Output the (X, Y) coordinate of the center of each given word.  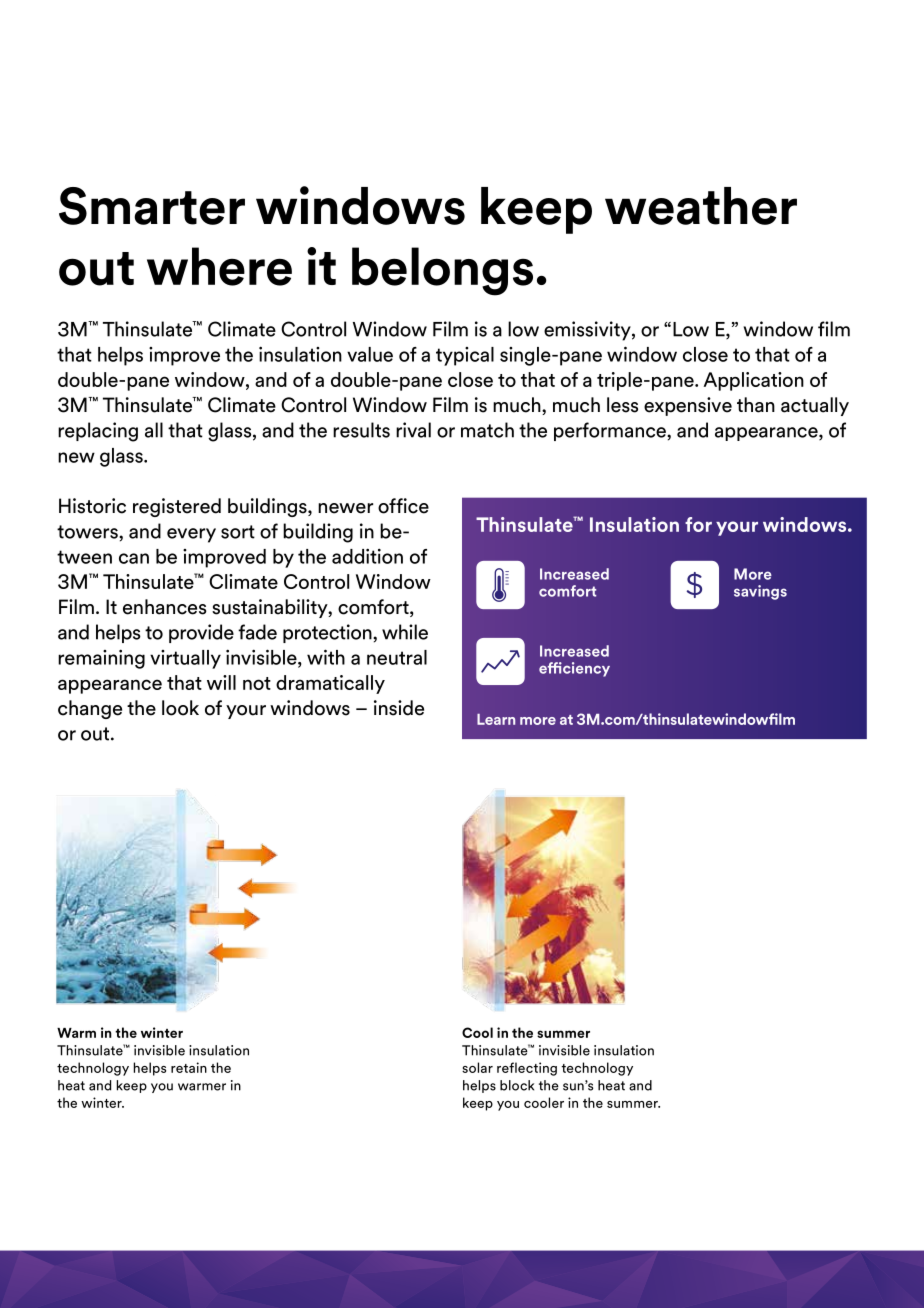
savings (760, 592)
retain (189, 1067)
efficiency (574, 669)
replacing (98, 432)
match (487, 430)
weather (701, 206)
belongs (442, 271)
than (756, 405)
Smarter (152, 206)
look (180, 708)
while (405, 632)
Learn (496, 719)
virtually (185, 659)
